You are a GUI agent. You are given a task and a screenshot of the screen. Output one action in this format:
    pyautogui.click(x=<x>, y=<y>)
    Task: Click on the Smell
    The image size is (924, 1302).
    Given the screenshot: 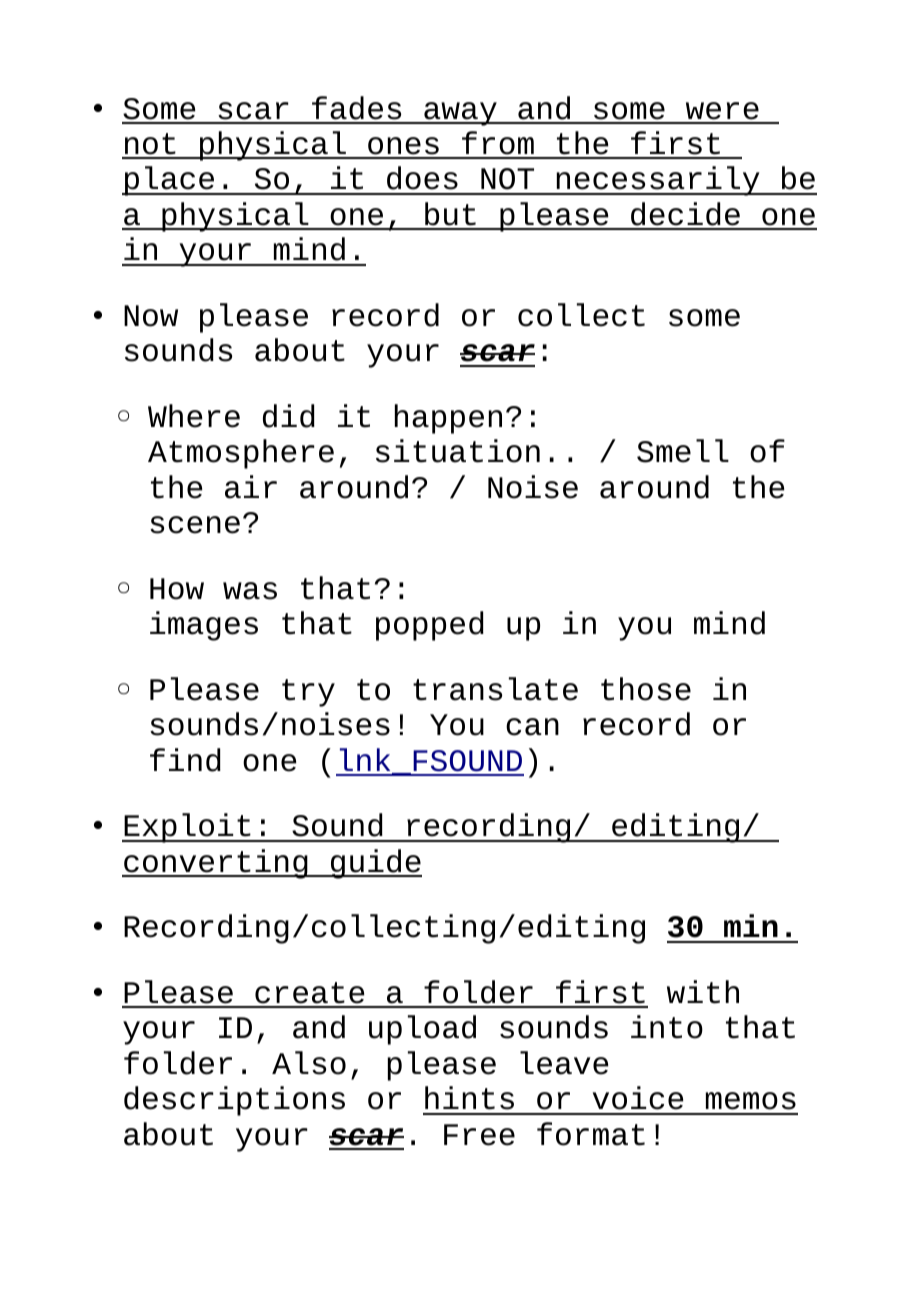 What is the action you would take?
    pyautogui.click(x=683, y=451)
